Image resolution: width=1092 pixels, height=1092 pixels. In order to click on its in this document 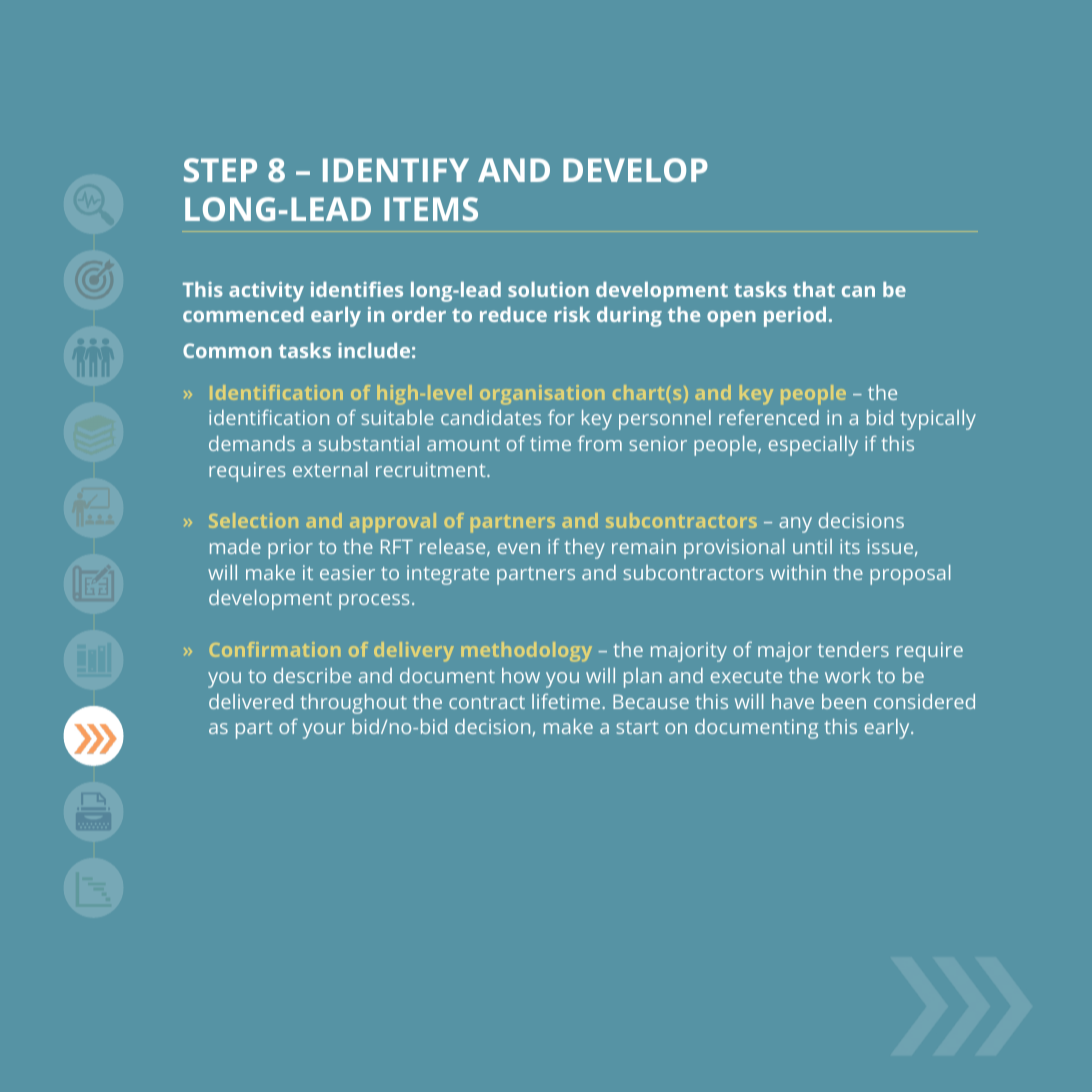, I will do `click(850, 546)`.
